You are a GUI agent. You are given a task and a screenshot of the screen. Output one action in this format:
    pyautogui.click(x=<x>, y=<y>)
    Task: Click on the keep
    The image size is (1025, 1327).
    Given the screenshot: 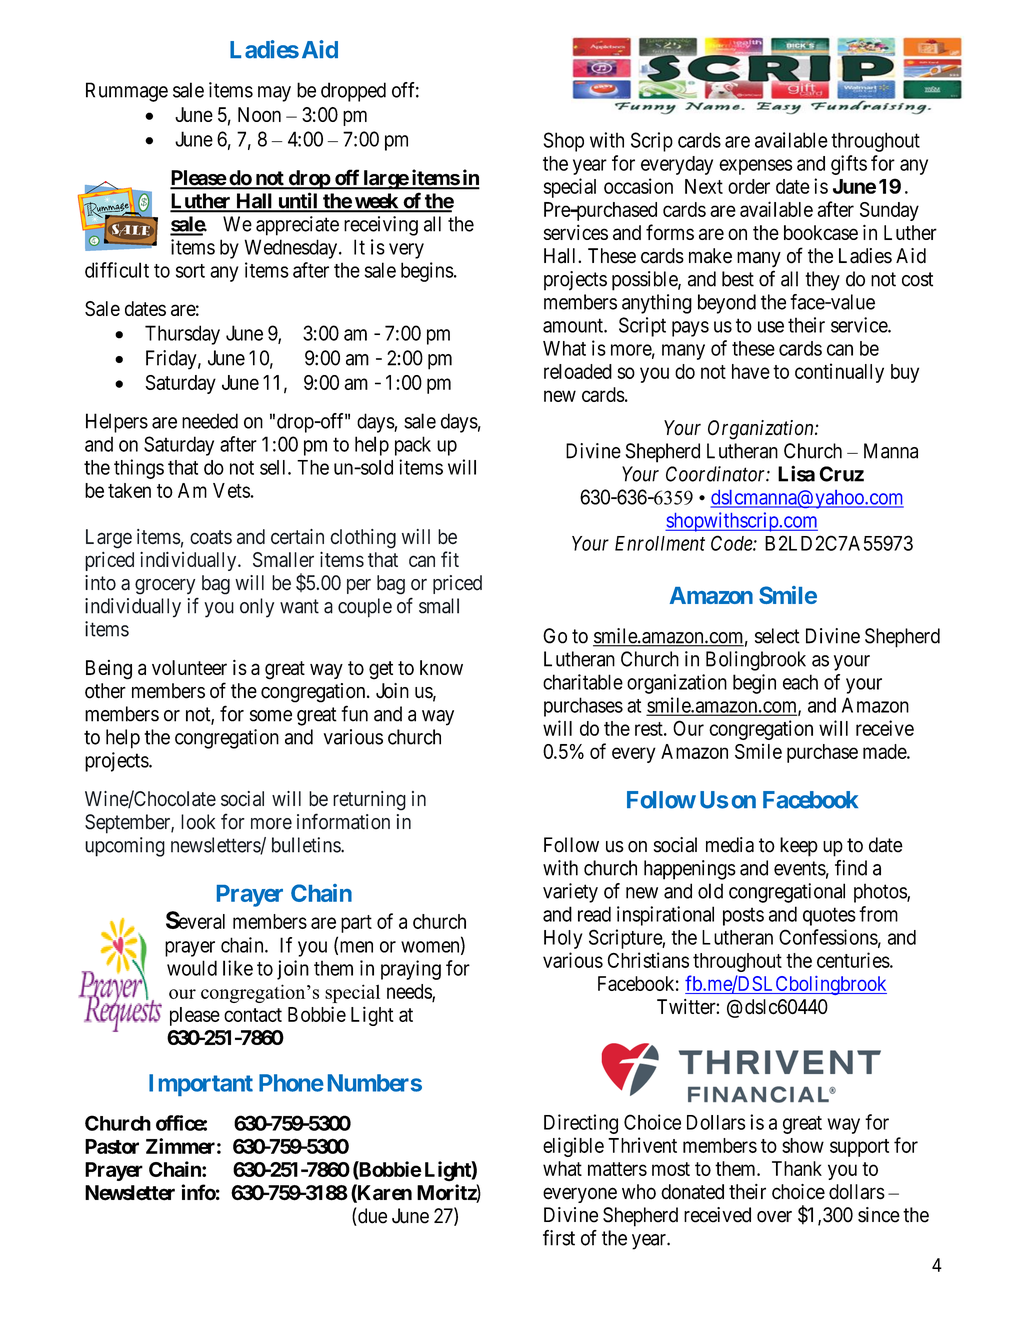 What is the action you would take?
    pyautogui.click(x=799, y=847)
